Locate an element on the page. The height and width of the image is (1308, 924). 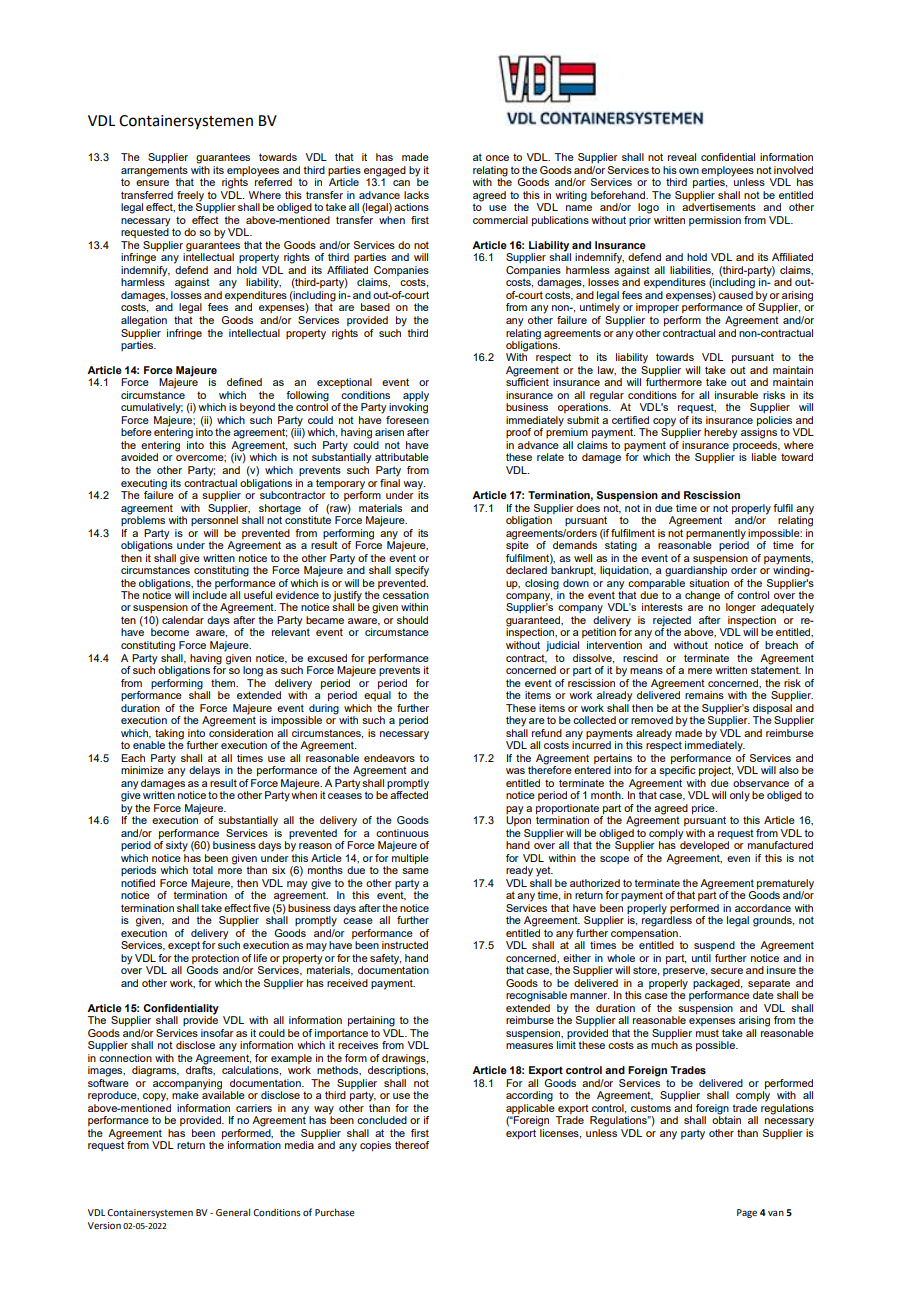
lacks is located at coordinates (416, 195).
